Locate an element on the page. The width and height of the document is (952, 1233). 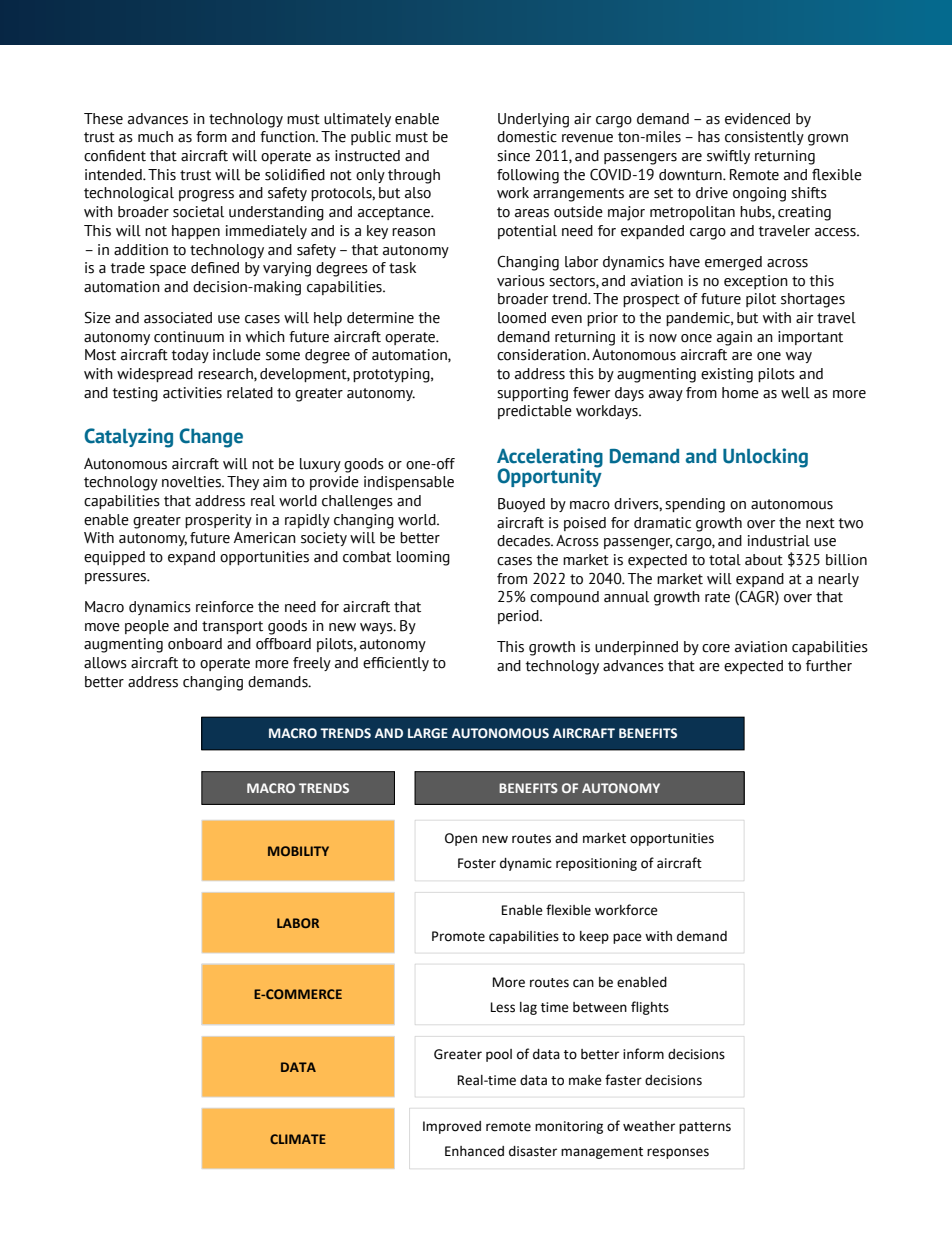
core is located at coordinates (716, 648).
